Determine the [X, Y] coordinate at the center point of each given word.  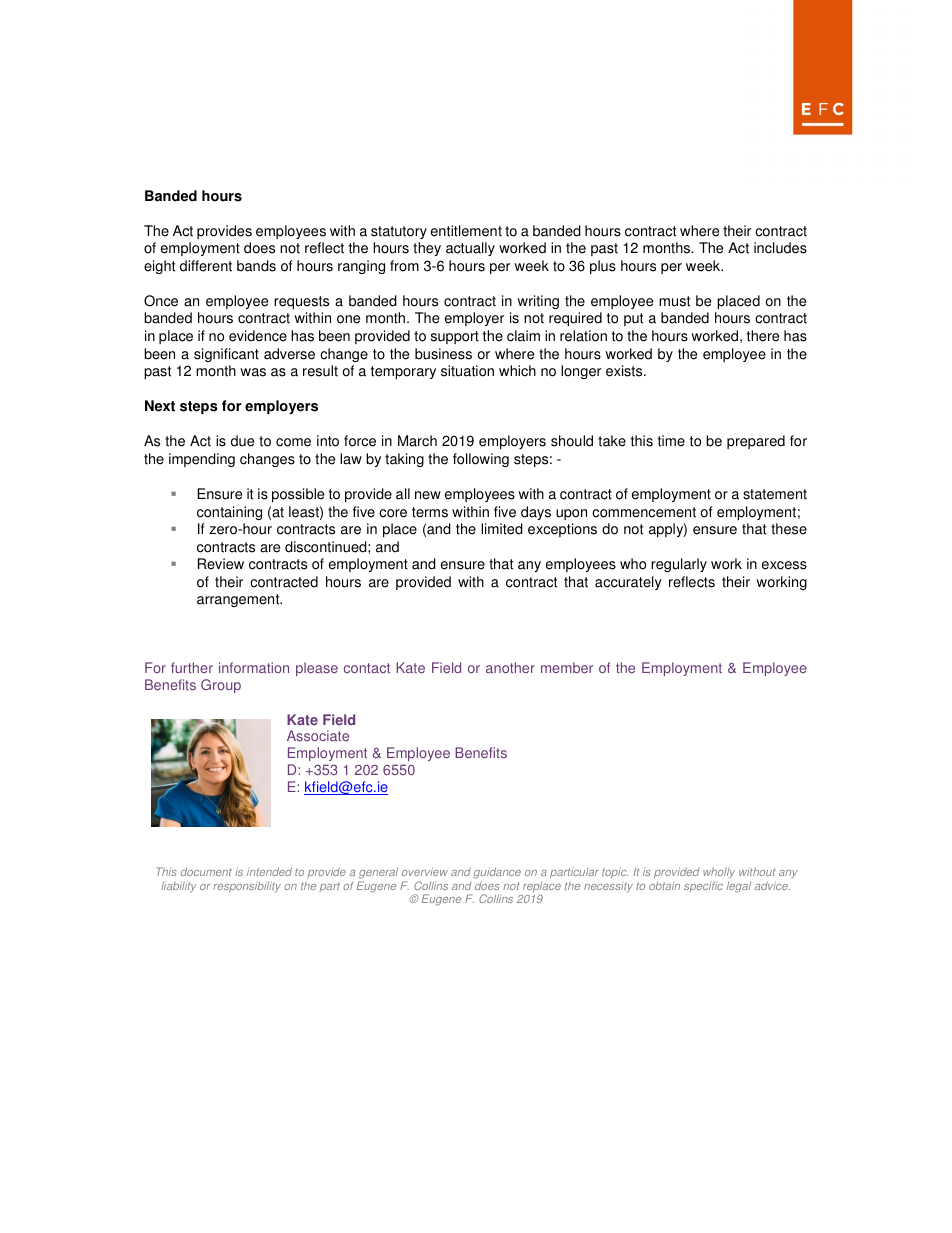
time [671, 441]
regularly [679, 565]
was [253, 372]
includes [780, 248]
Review [221, 564]
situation [467, 371]
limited [502, 529]
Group [221, 686]
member [567, 667]
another [510, 667]
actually [470, 249]
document [206, 872]
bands [256, 266]
